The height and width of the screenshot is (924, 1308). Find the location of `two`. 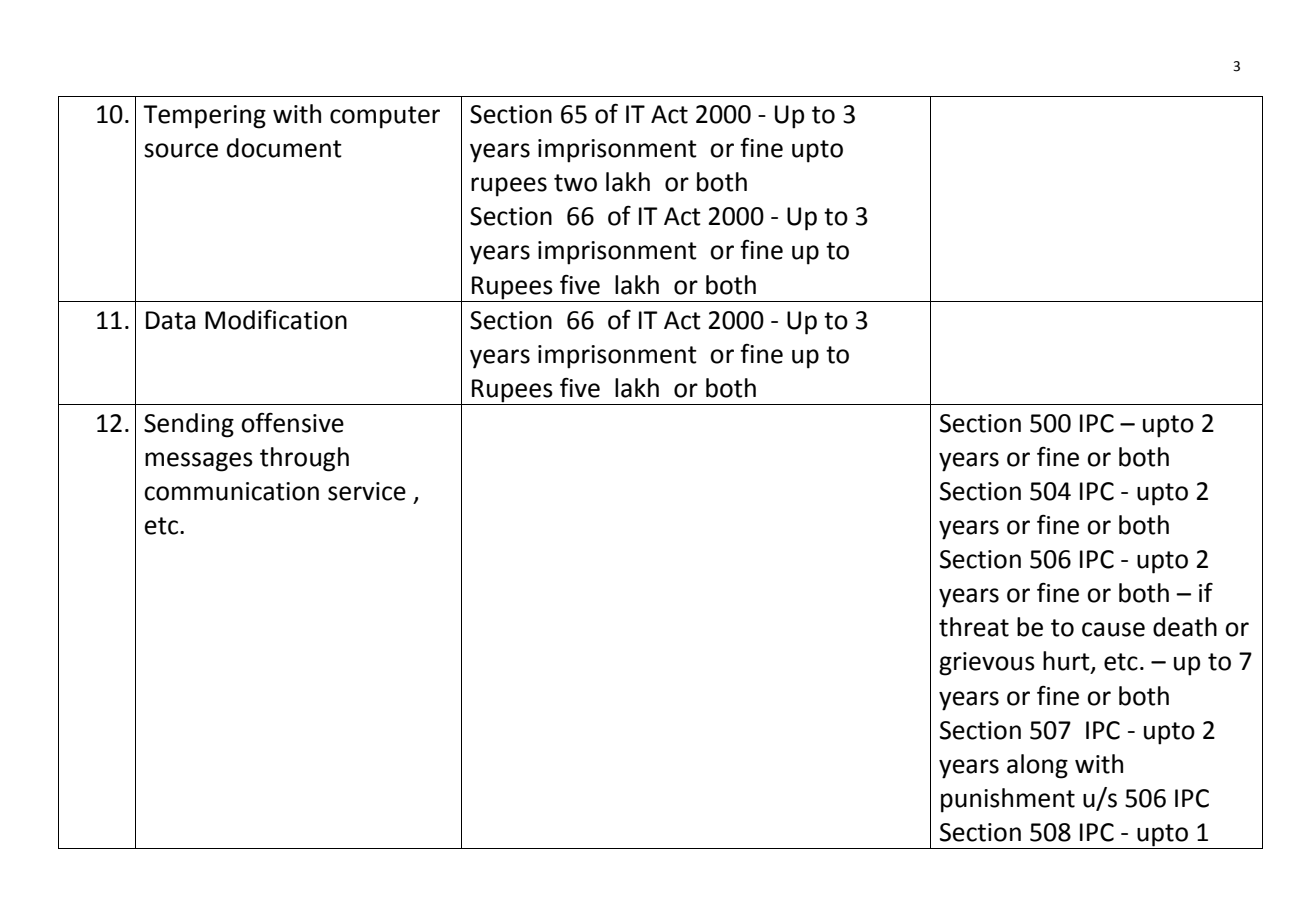

two is located at coordinates (575, 183).
